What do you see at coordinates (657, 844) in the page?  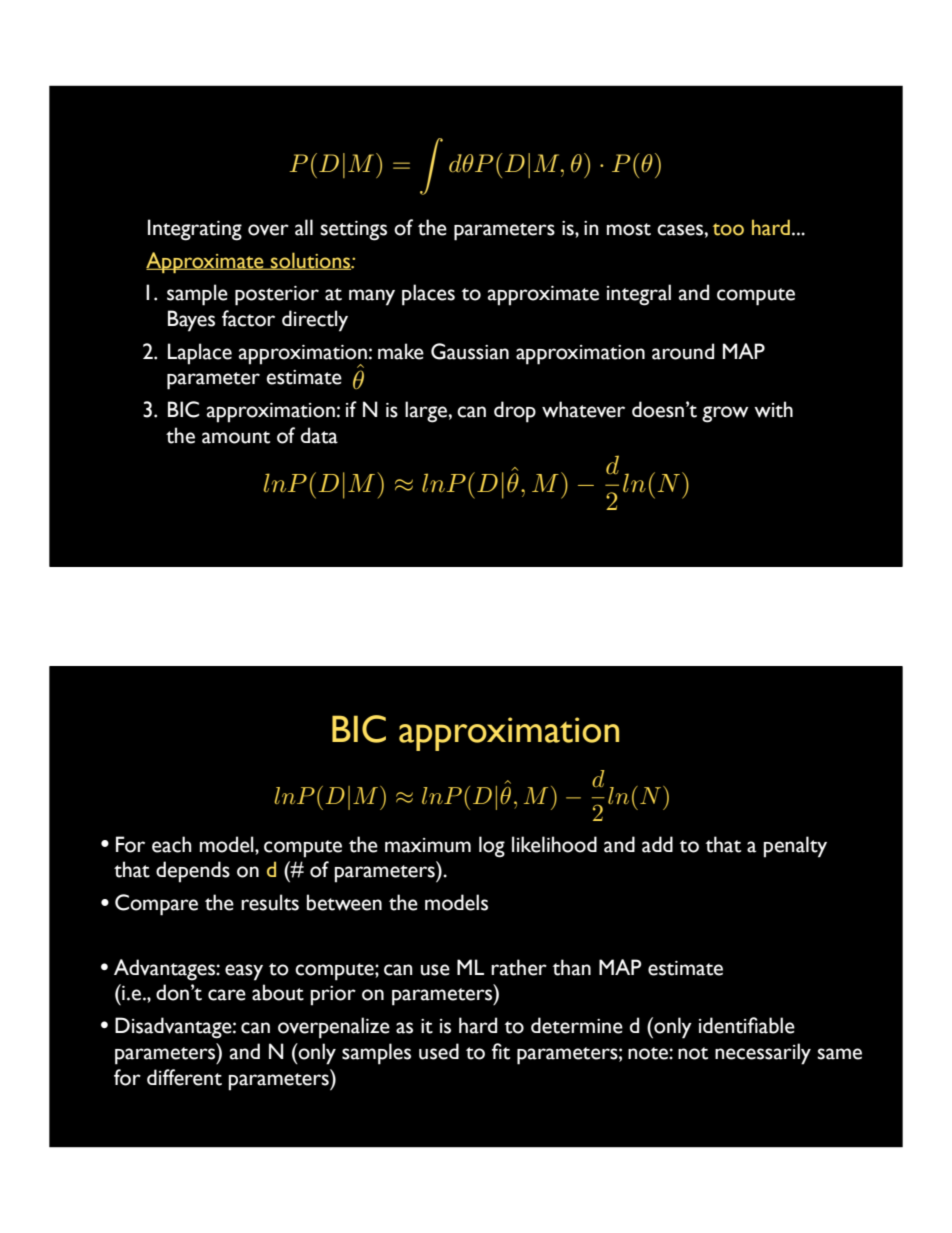 I see `add` at bounding box center [657, 844].
